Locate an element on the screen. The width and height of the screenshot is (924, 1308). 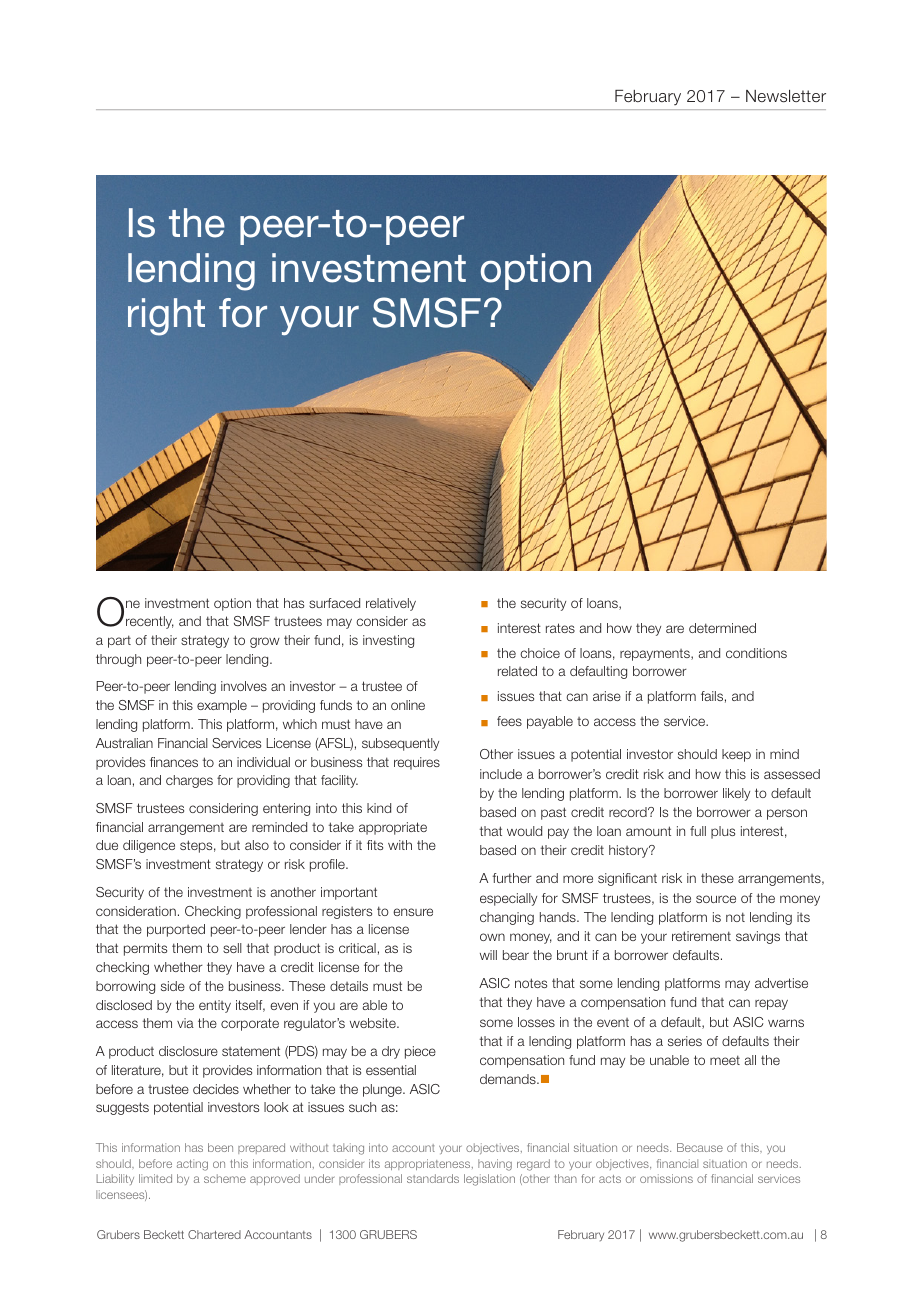
plus is located at coordinates (723, 832).
